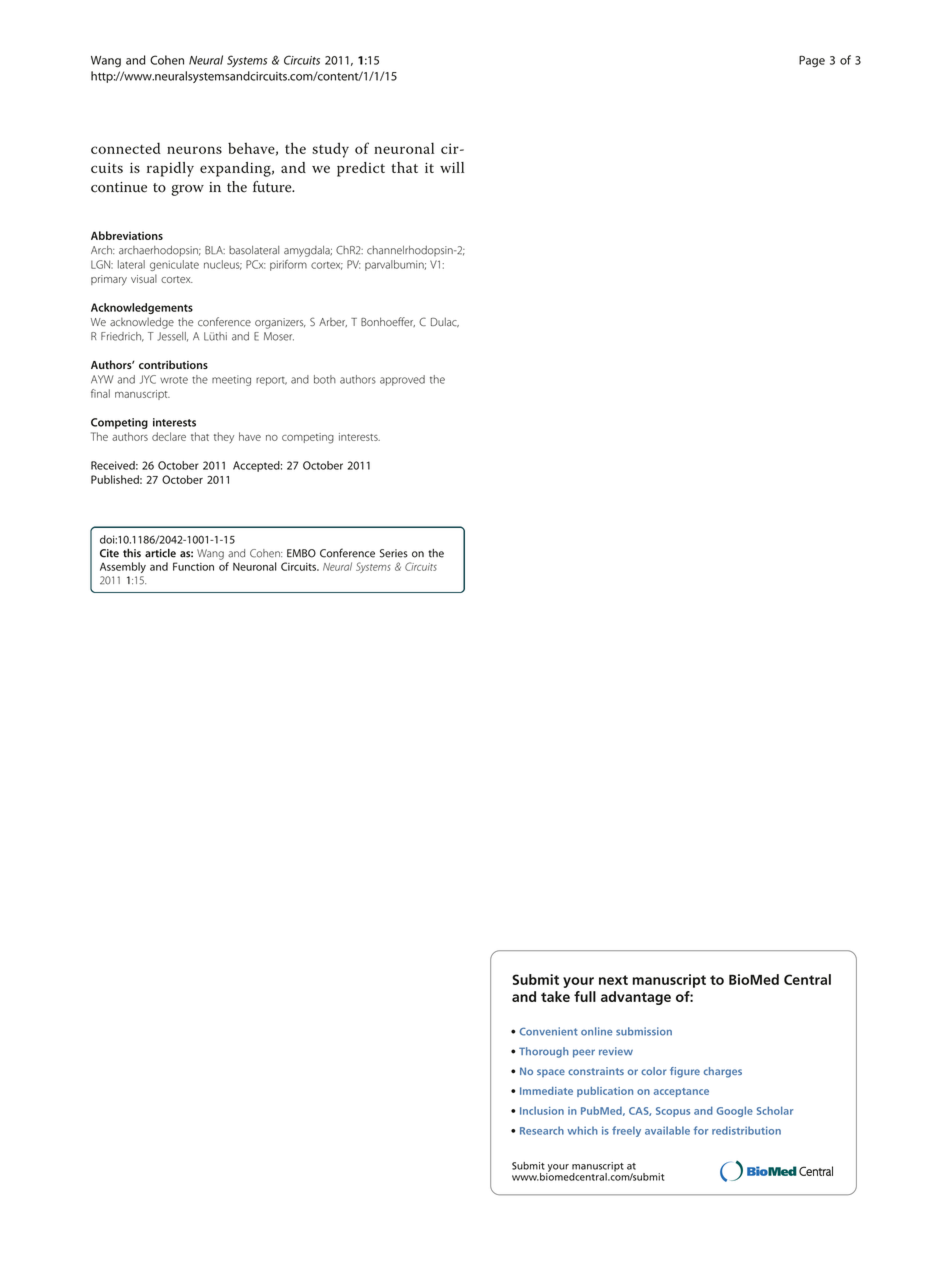 The width and height of the image is (952, 1270). I want to click on Page, so click(812, 61).
